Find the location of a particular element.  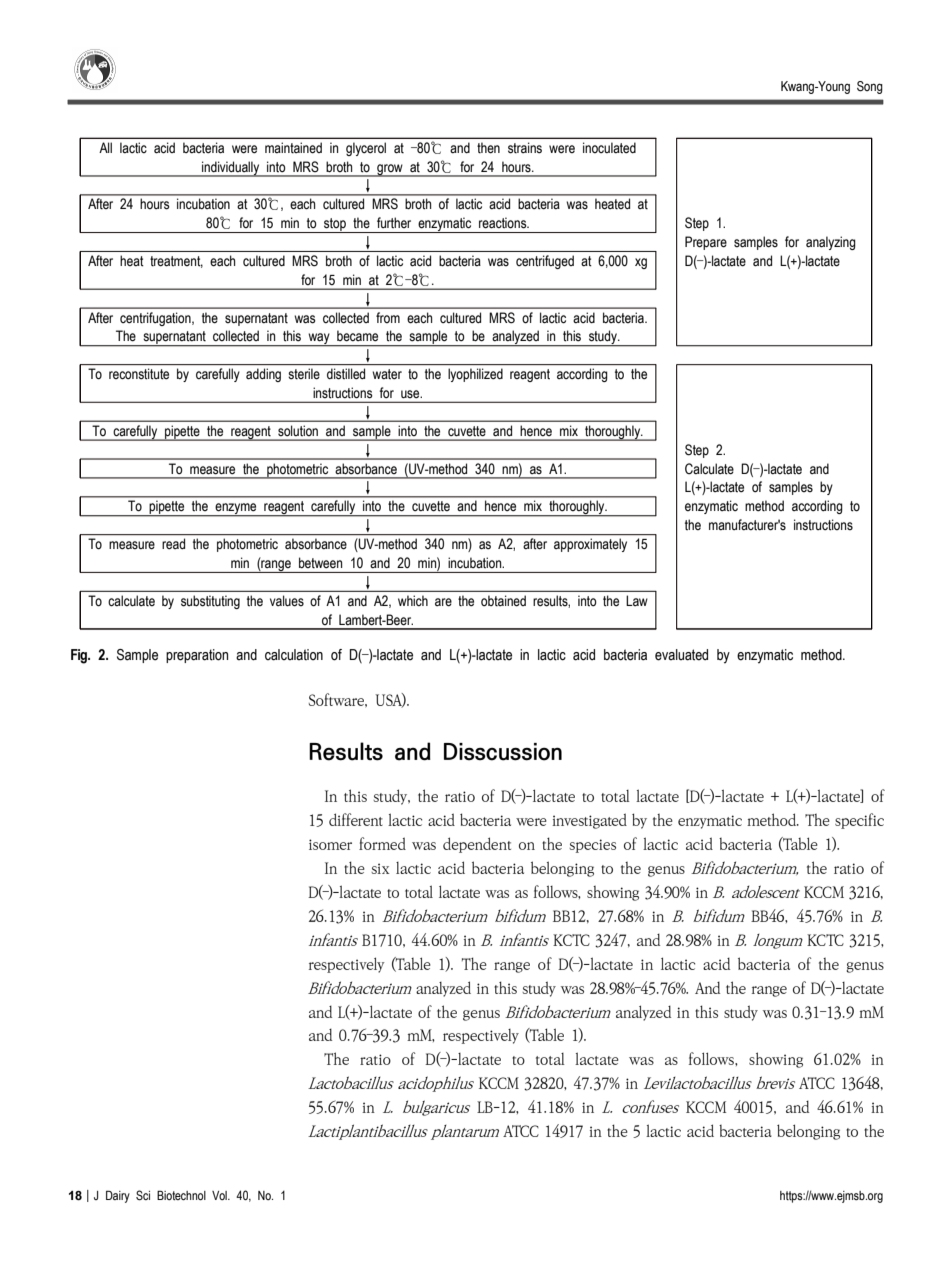

obtained is located at coordinates (503, 601).
